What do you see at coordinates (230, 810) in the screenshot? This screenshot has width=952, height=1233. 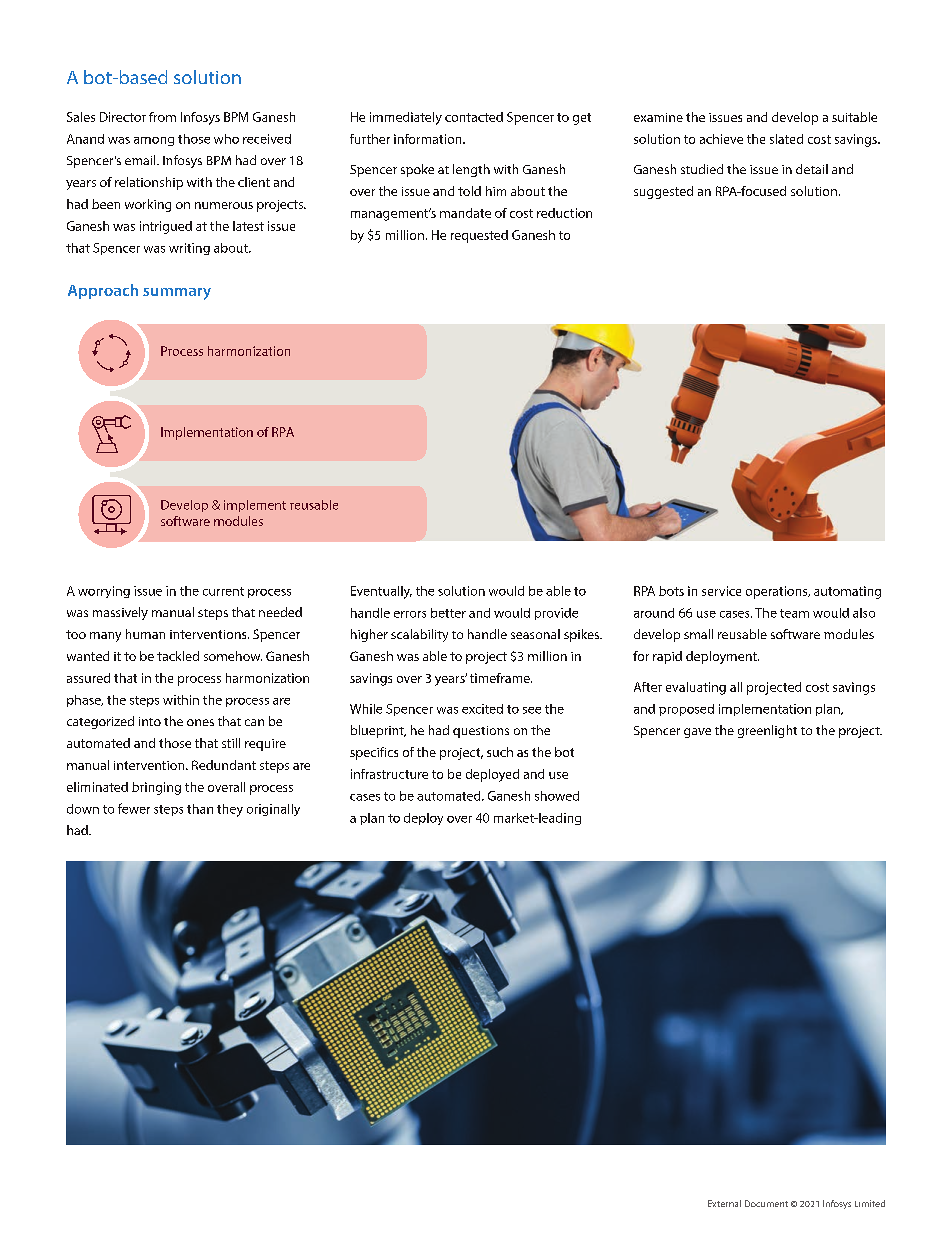 I see `they` at bounding box center [230, 810].
